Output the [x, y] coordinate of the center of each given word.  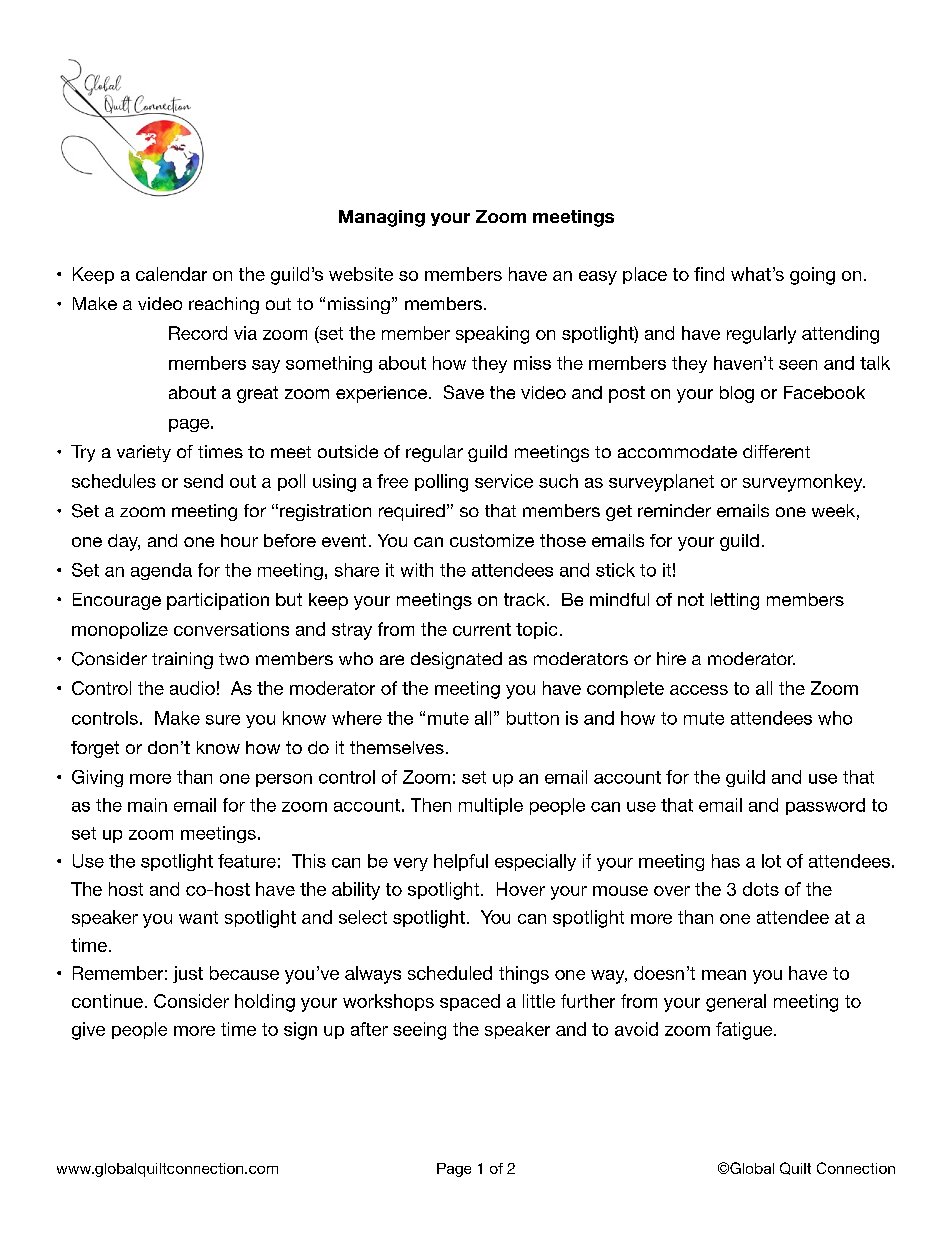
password [825, 806]
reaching [224, 305]
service [504, 481]
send [203, 481]
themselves [397, 747]
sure [223, 720]
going [812, 276]
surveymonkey [804, 483]
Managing [382, 218]
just [188, 974]
